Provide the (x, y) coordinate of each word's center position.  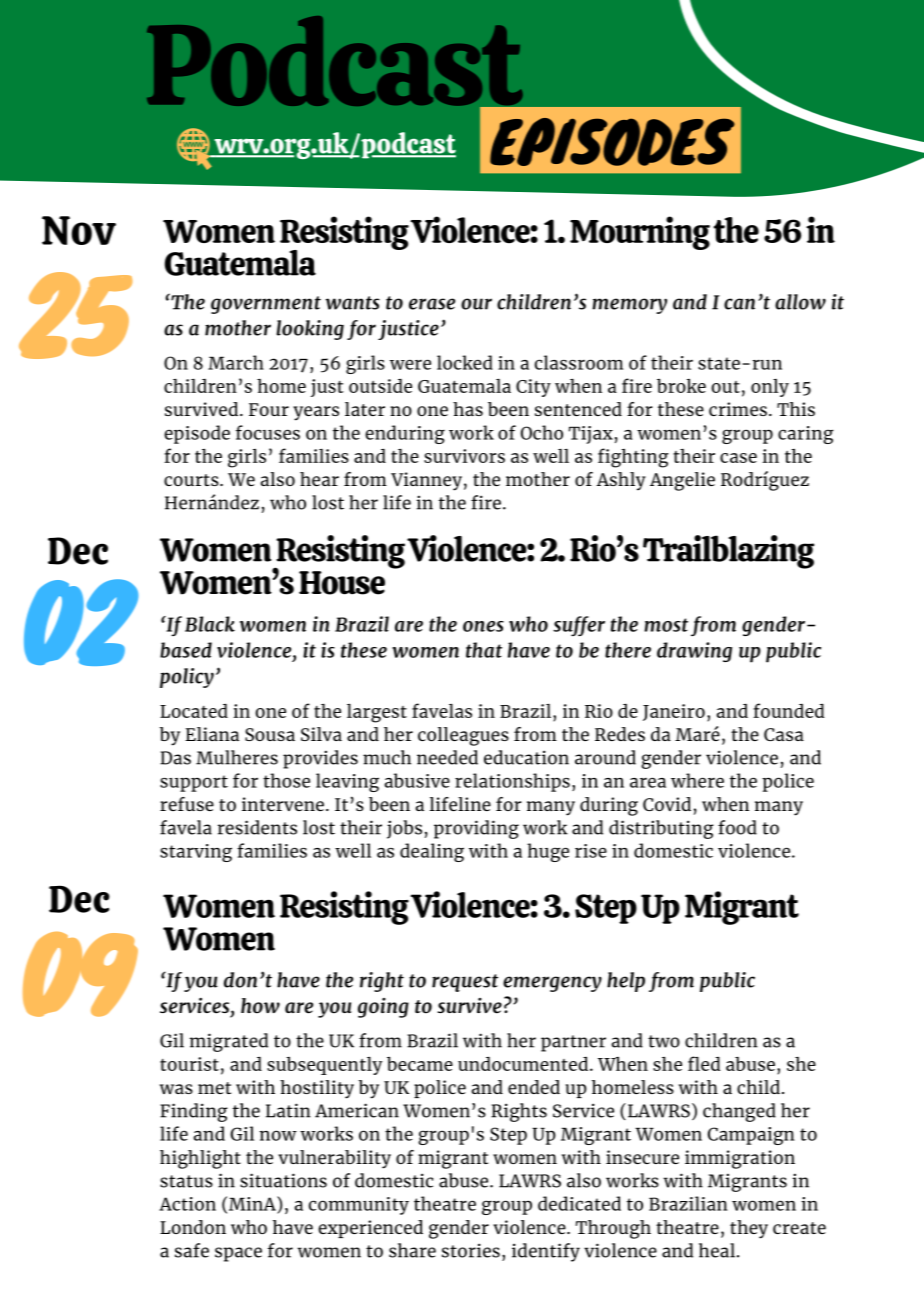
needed (447, 757)
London (193, 1227)
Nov (79, 230)
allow (800, 302)
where (697, 780)
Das (175, 758)
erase (432, 304)
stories (471, 1250)
